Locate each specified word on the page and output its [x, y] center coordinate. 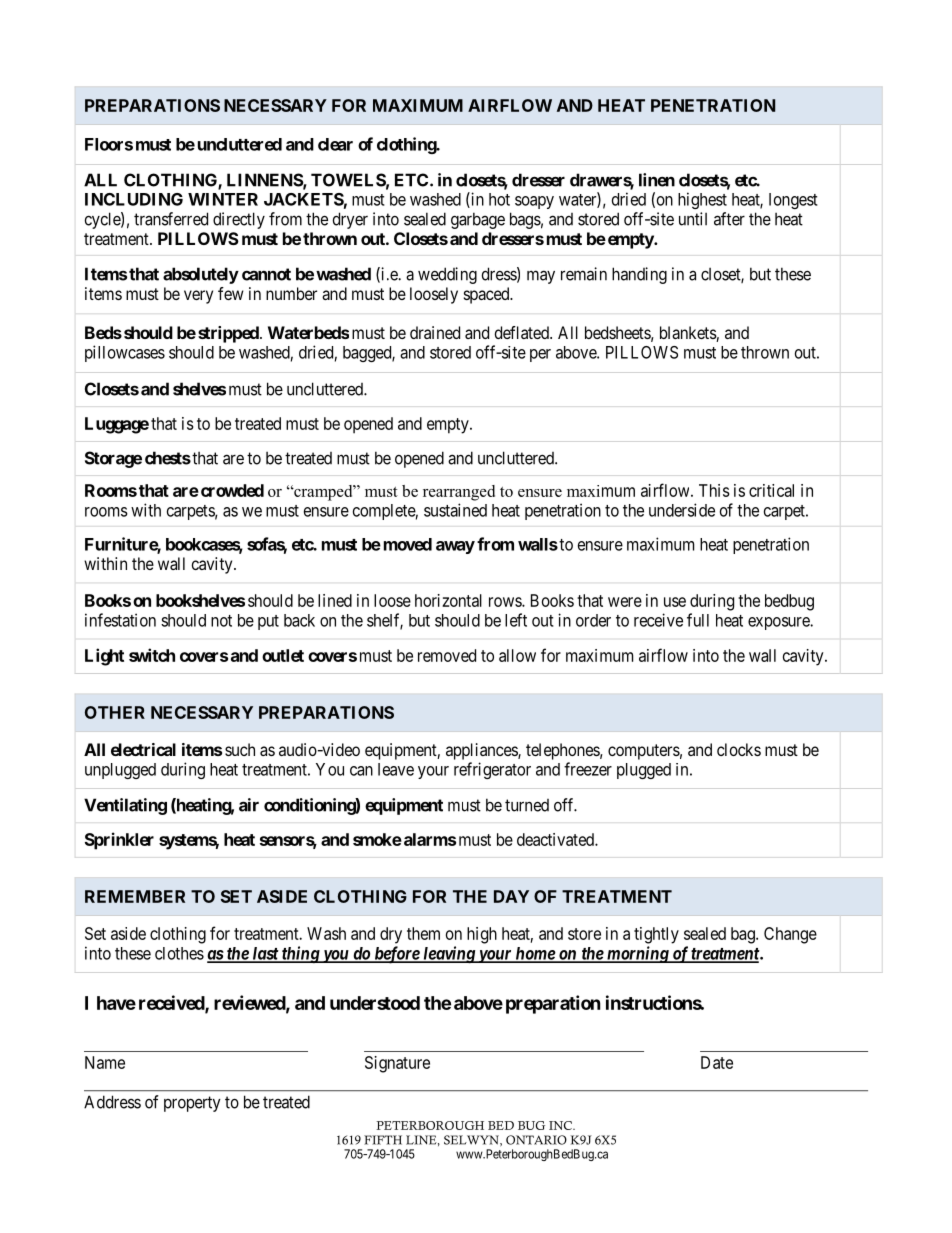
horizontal [448, 600]
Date [717, 1062]
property [192, 1104]
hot [499, 199]
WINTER [223, 199]
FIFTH [383, 1140]
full [698, 620]
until [693, 219]
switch [152, 655]
